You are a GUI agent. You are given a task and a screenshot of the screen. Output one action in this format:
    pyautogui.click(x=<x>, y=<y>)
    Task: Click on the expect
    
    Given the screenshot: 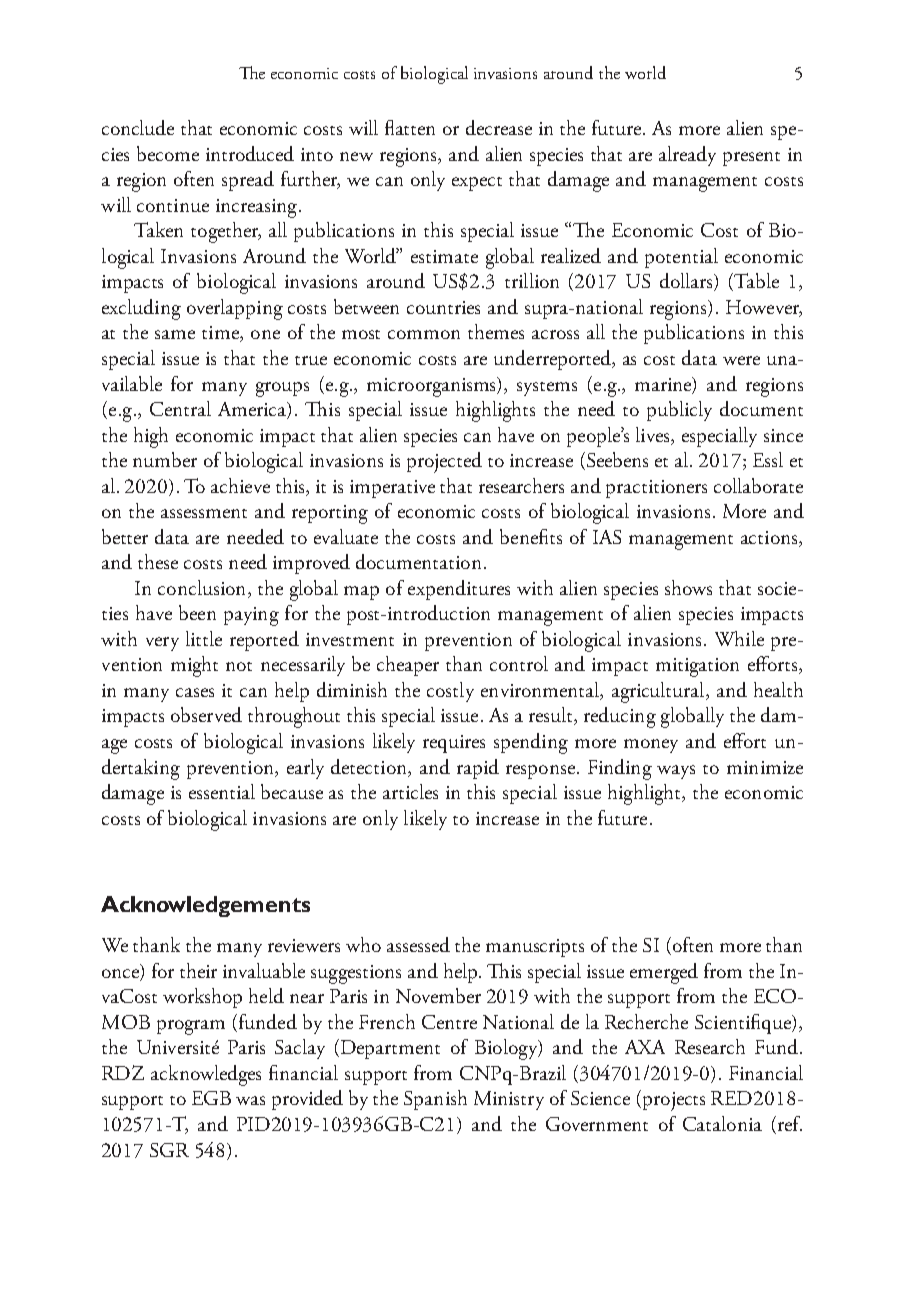 What is the action you would take?
    pyautogui.click(x=477, y=184)
